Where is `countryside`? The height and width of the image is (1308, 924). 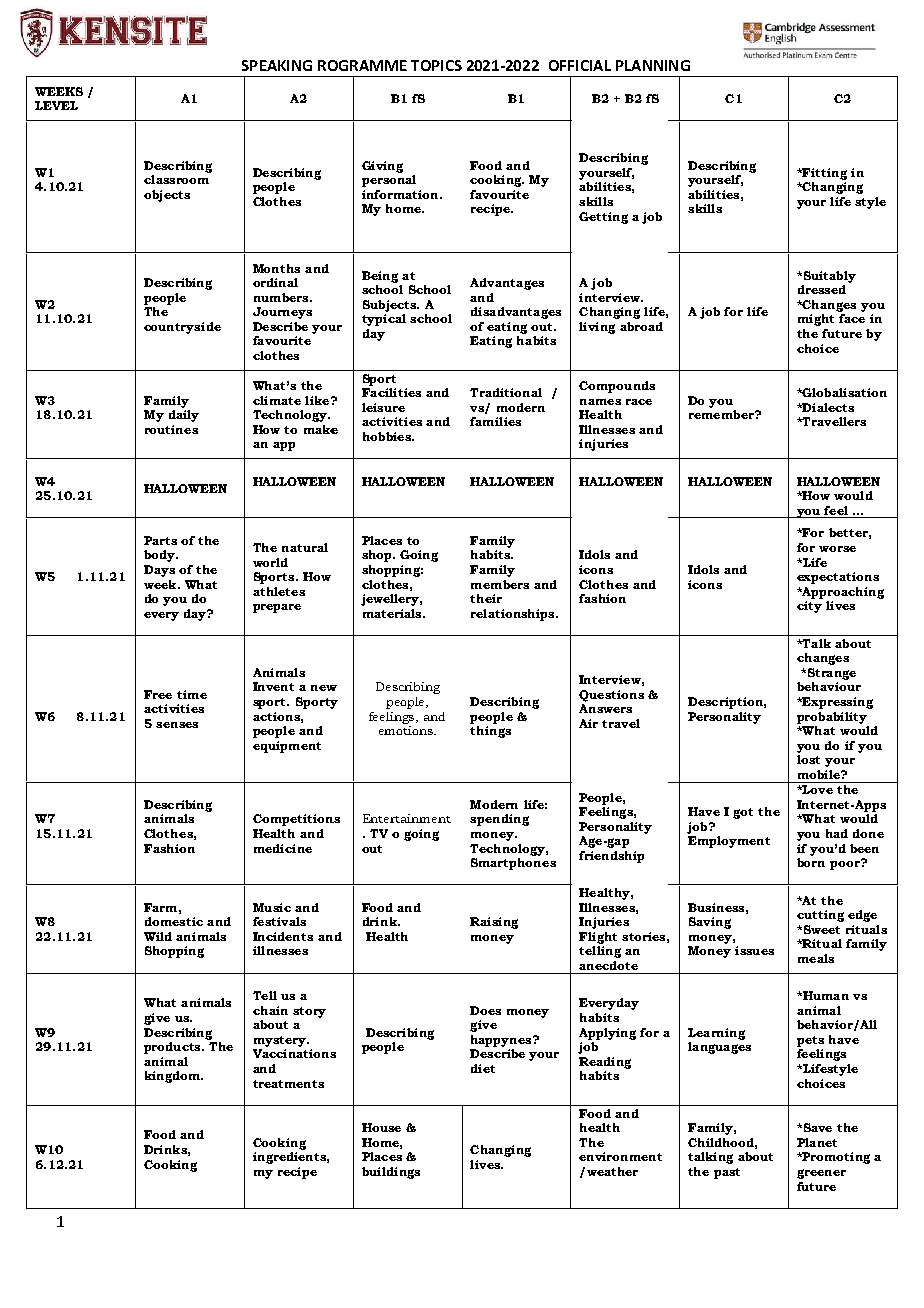 countryside is located at coordinates (182, 328).
